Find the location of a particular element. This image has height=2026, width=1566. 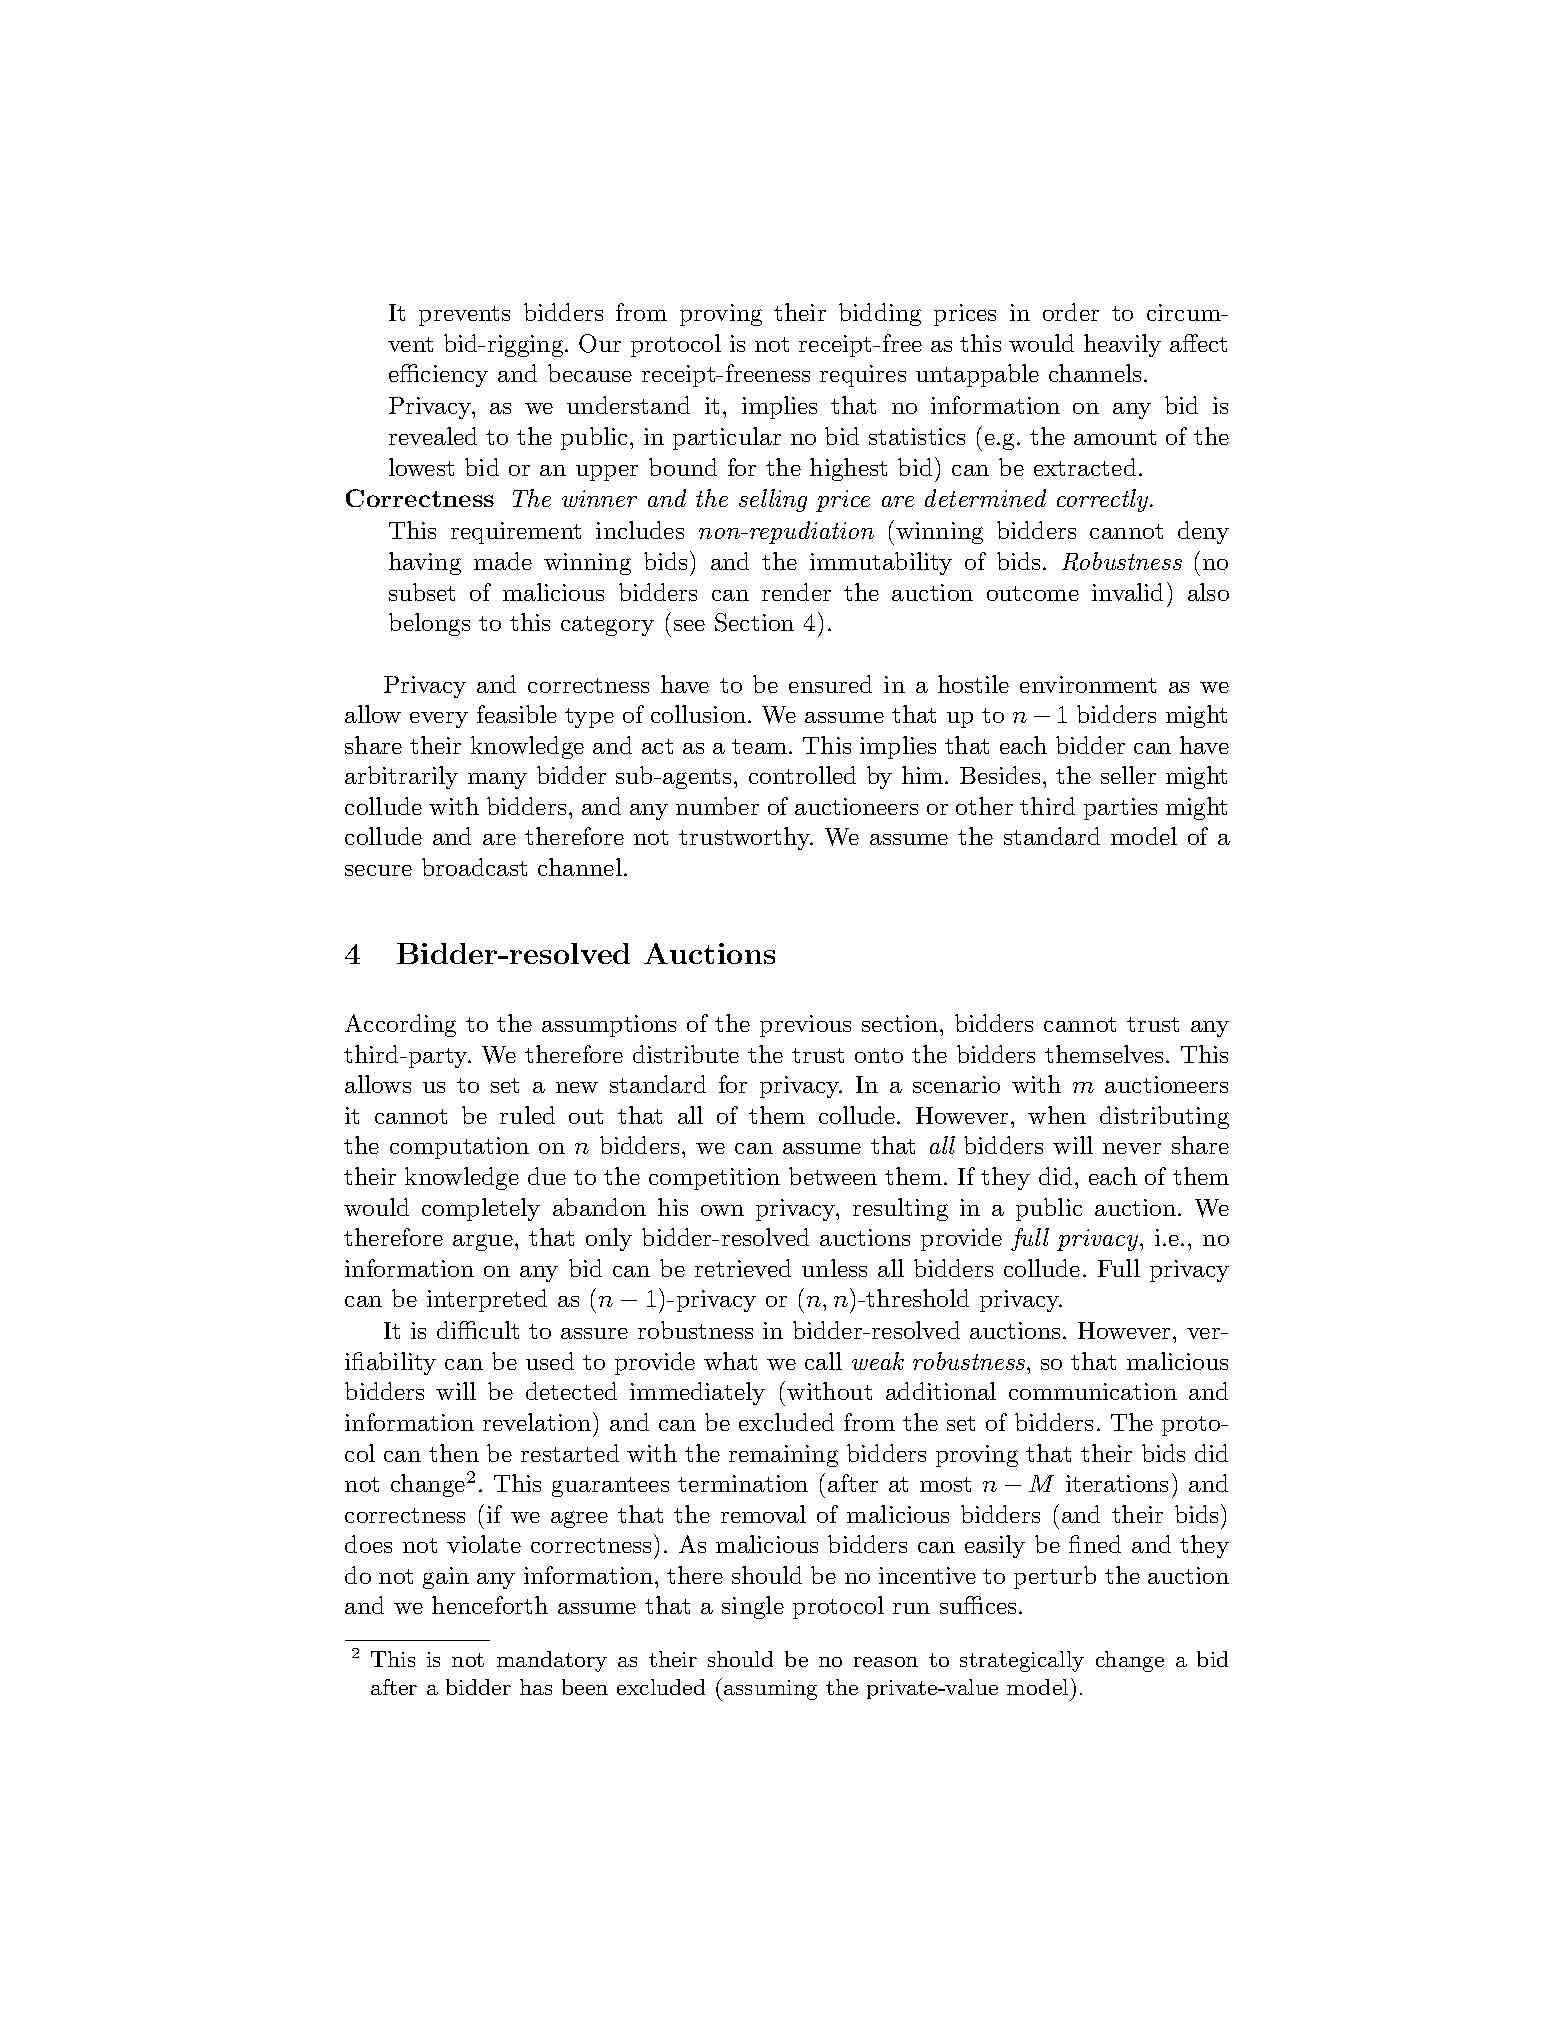

efficiency is located at coordinates (438, 375).
